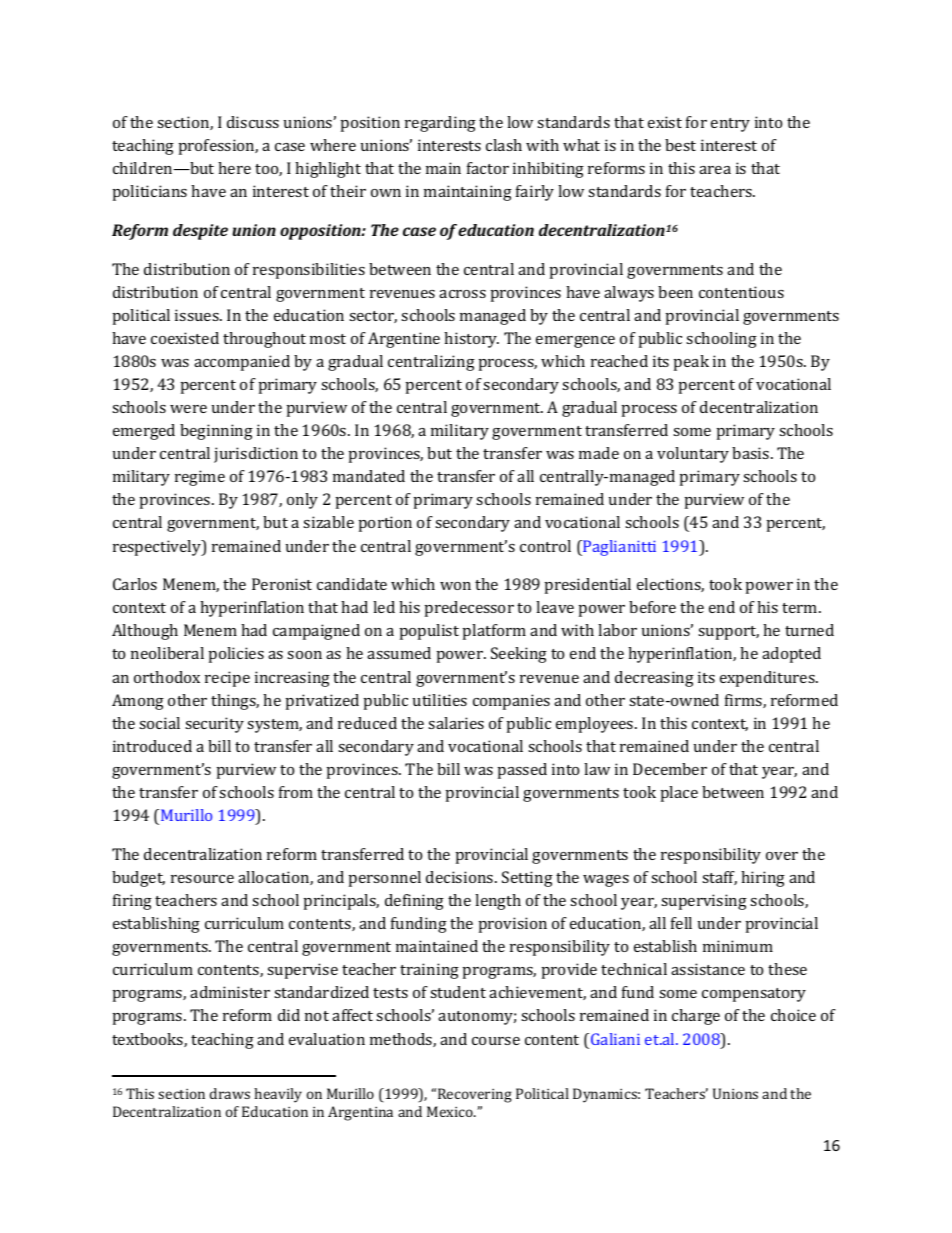  I want to click on basis, so click(752, 453).
